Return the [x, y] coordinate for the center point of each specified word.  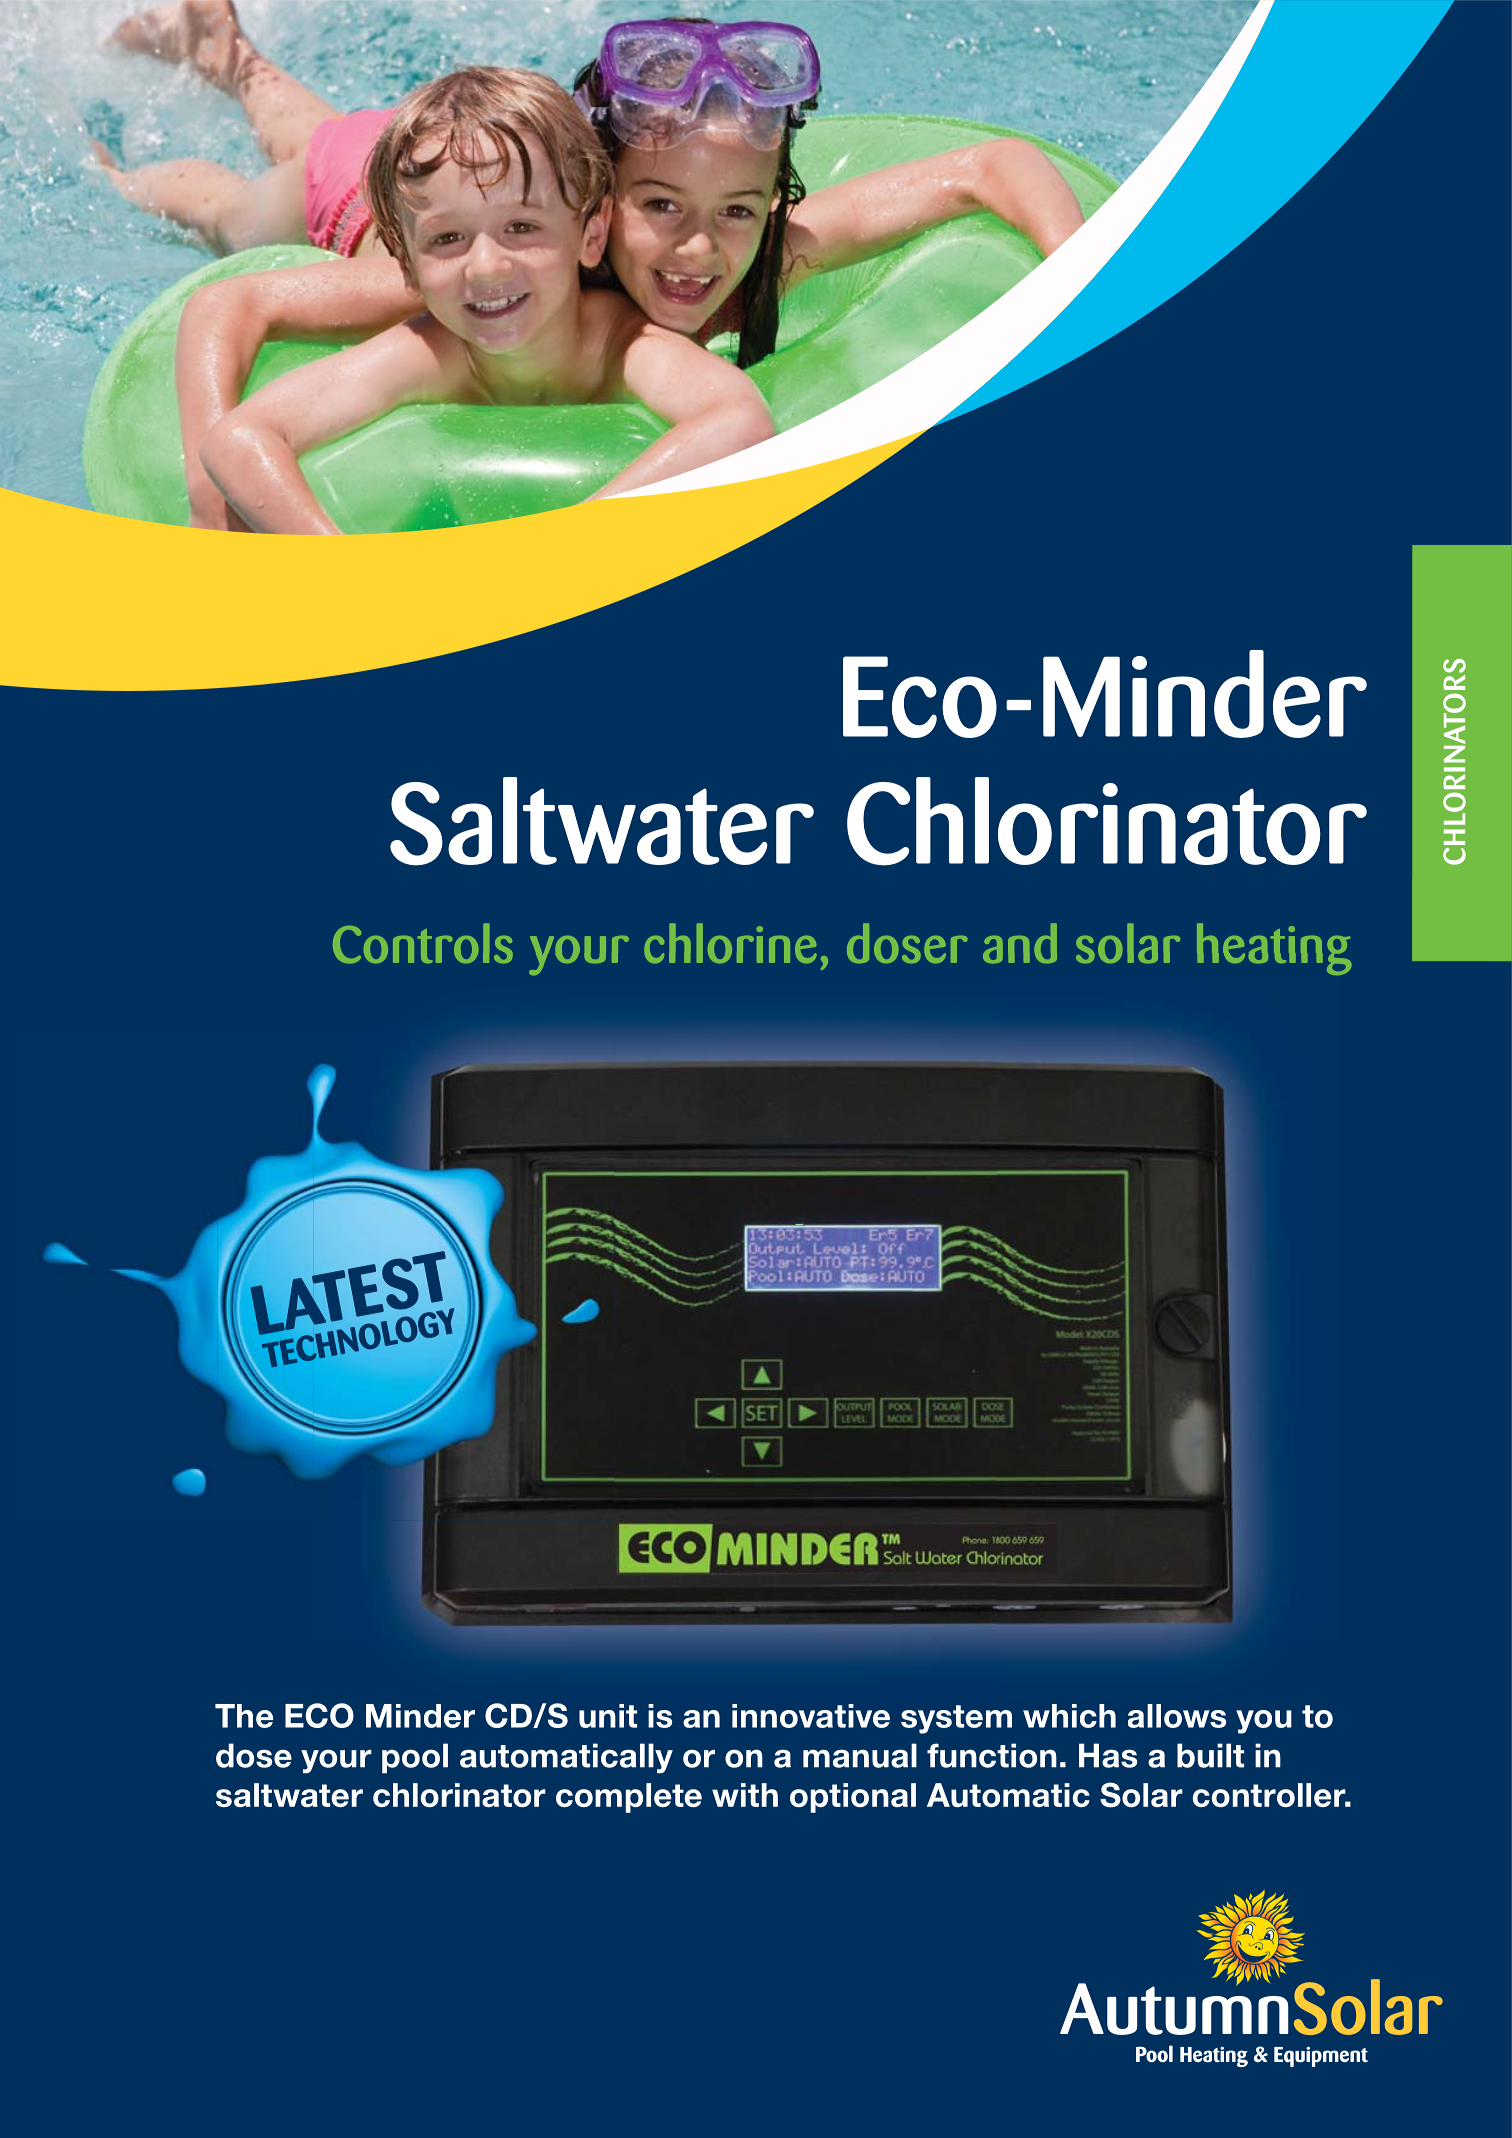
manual [860, 1755]
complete [629, 1798]
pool [415, 1758]
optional [853, 1798]
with [745, 1795]
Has [1108, 1755]
